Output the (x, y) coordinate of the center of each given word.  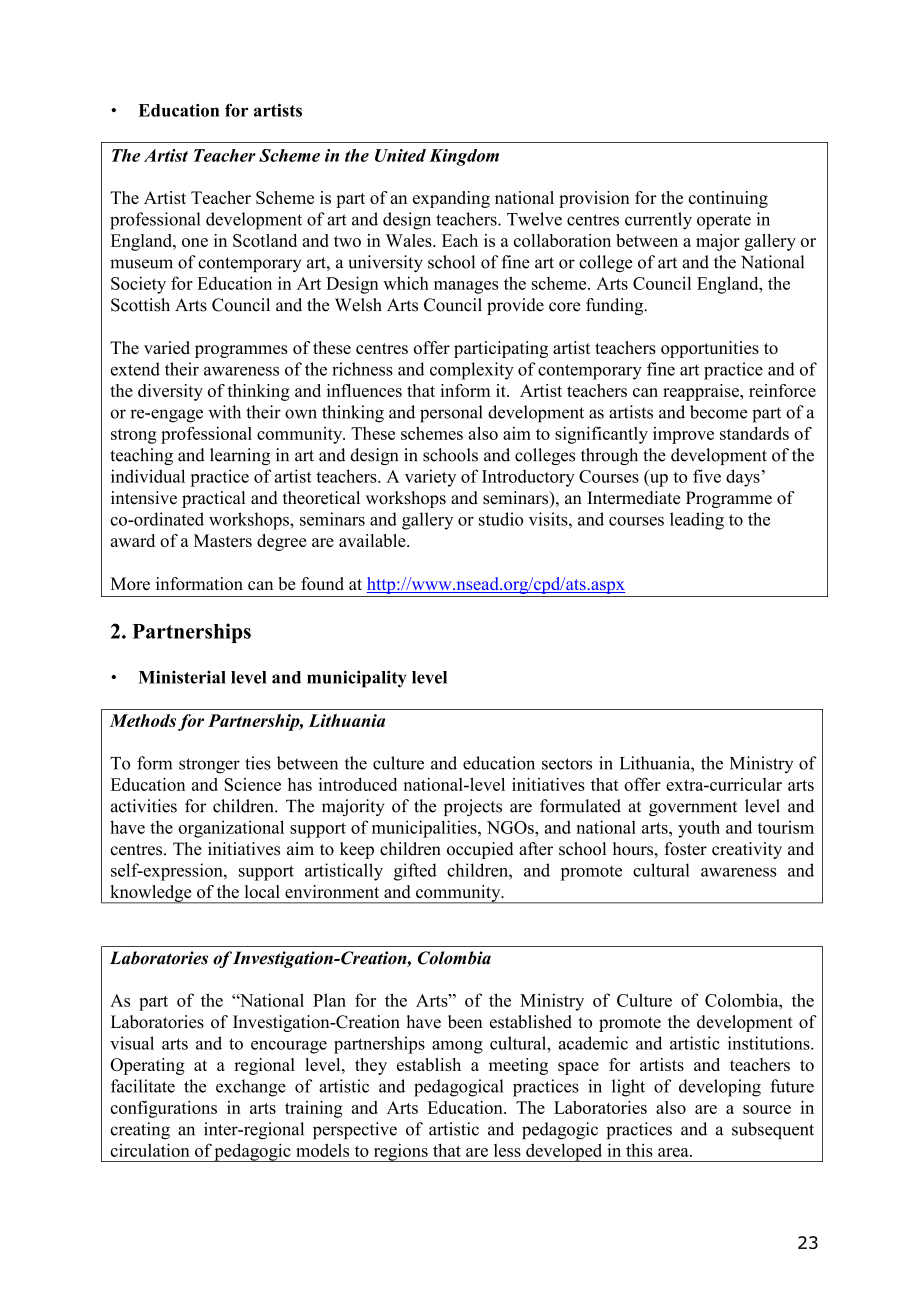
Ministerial (182, 677)
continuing (728, 199)
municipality (356, 679)
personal (451, 414)
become (718, 412)
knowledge (151, 894)
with (225, 412)
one (195, 242)
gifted (415, 872)
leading (697, 521)
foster (686, 849)
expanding (451, 199)
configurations (163, 1109)
